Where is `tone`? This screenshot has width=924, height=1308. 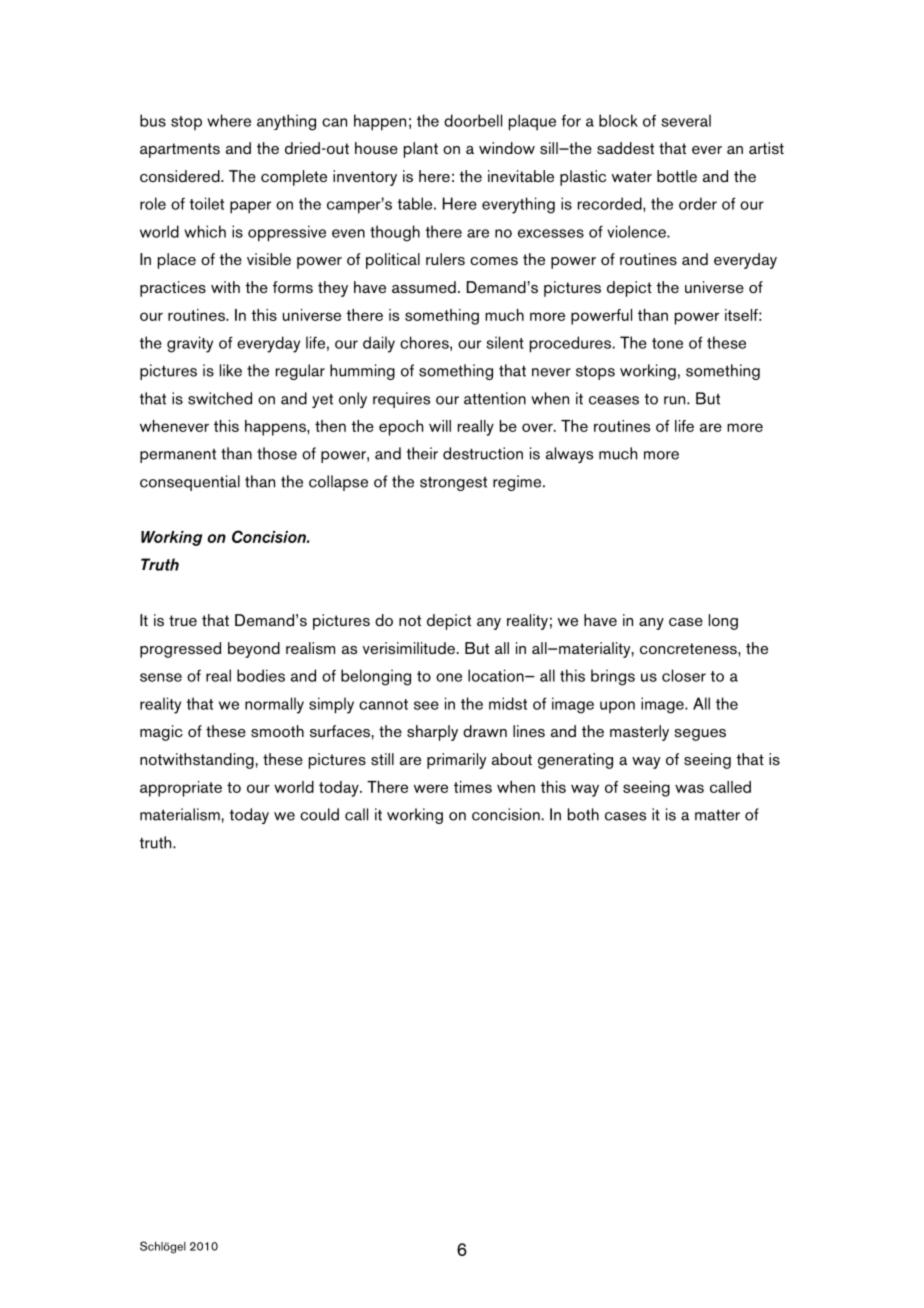 tone is located at coordinates (667, 343).
